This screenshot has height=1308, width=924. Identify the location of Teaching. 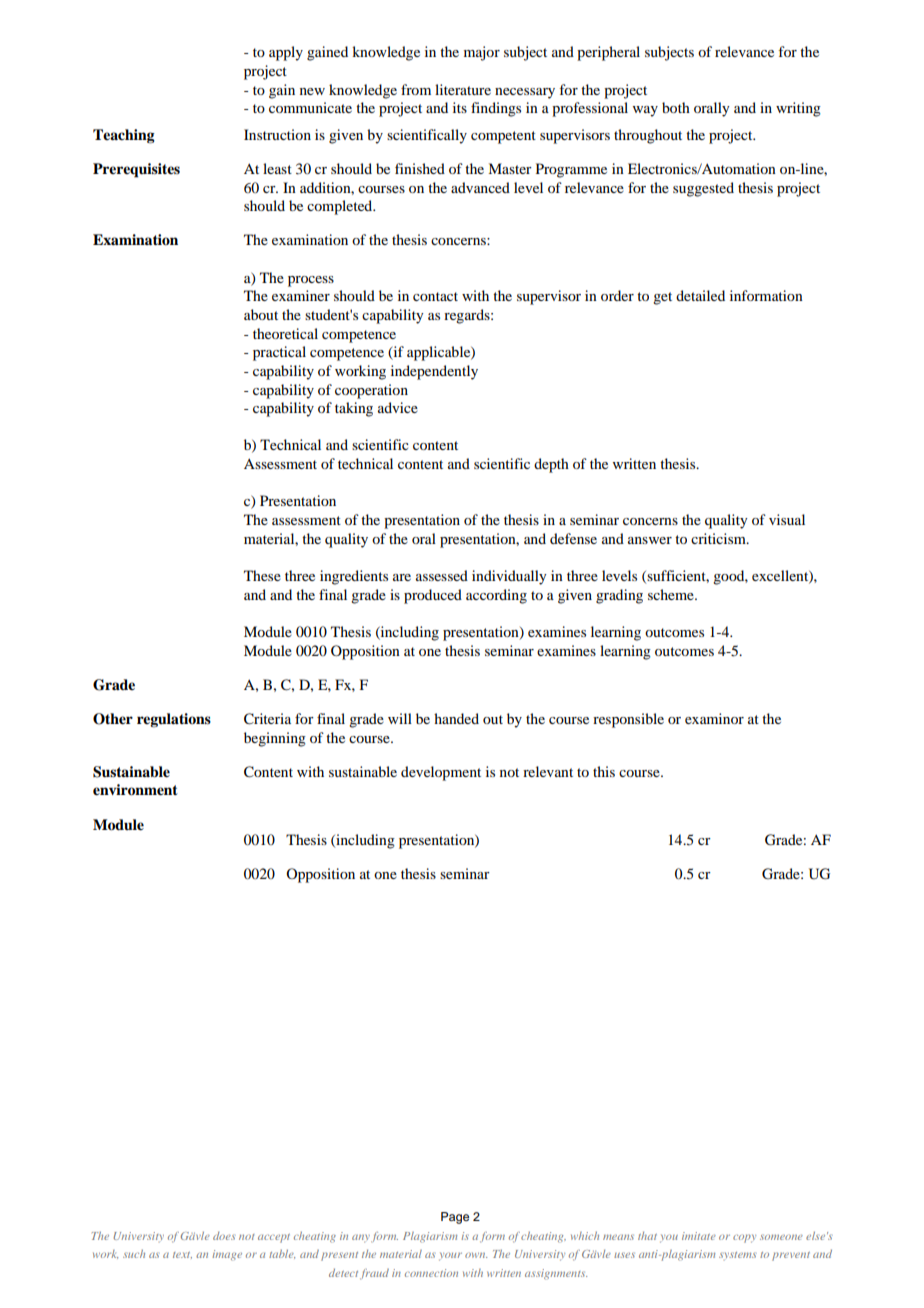
(124, 136).
